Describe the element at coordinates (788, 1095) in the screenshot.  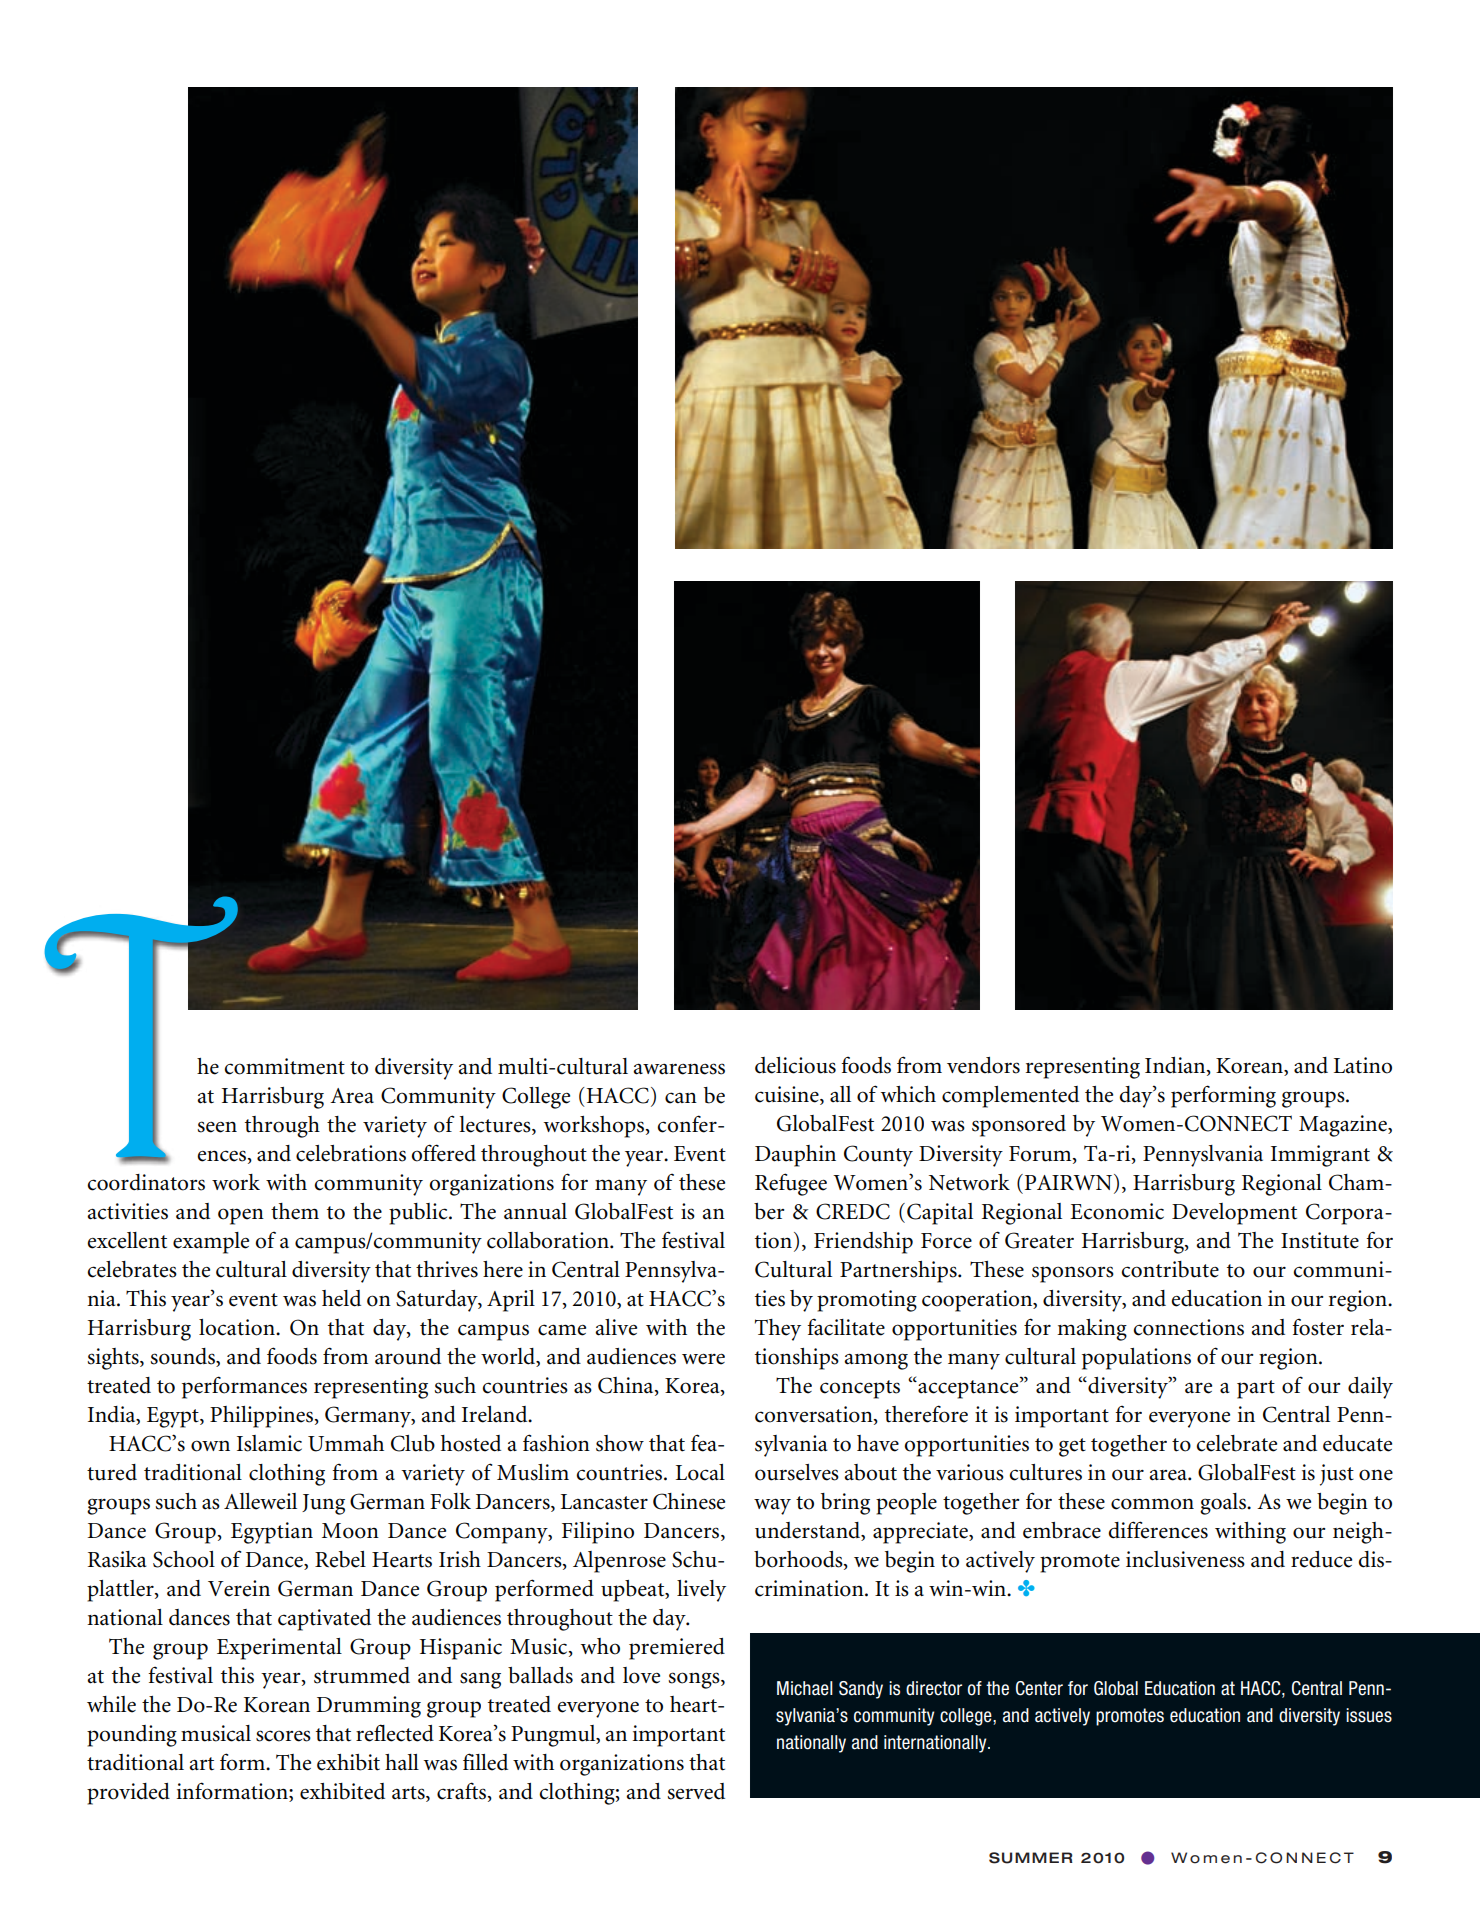
I see `cuisine` at that location.
